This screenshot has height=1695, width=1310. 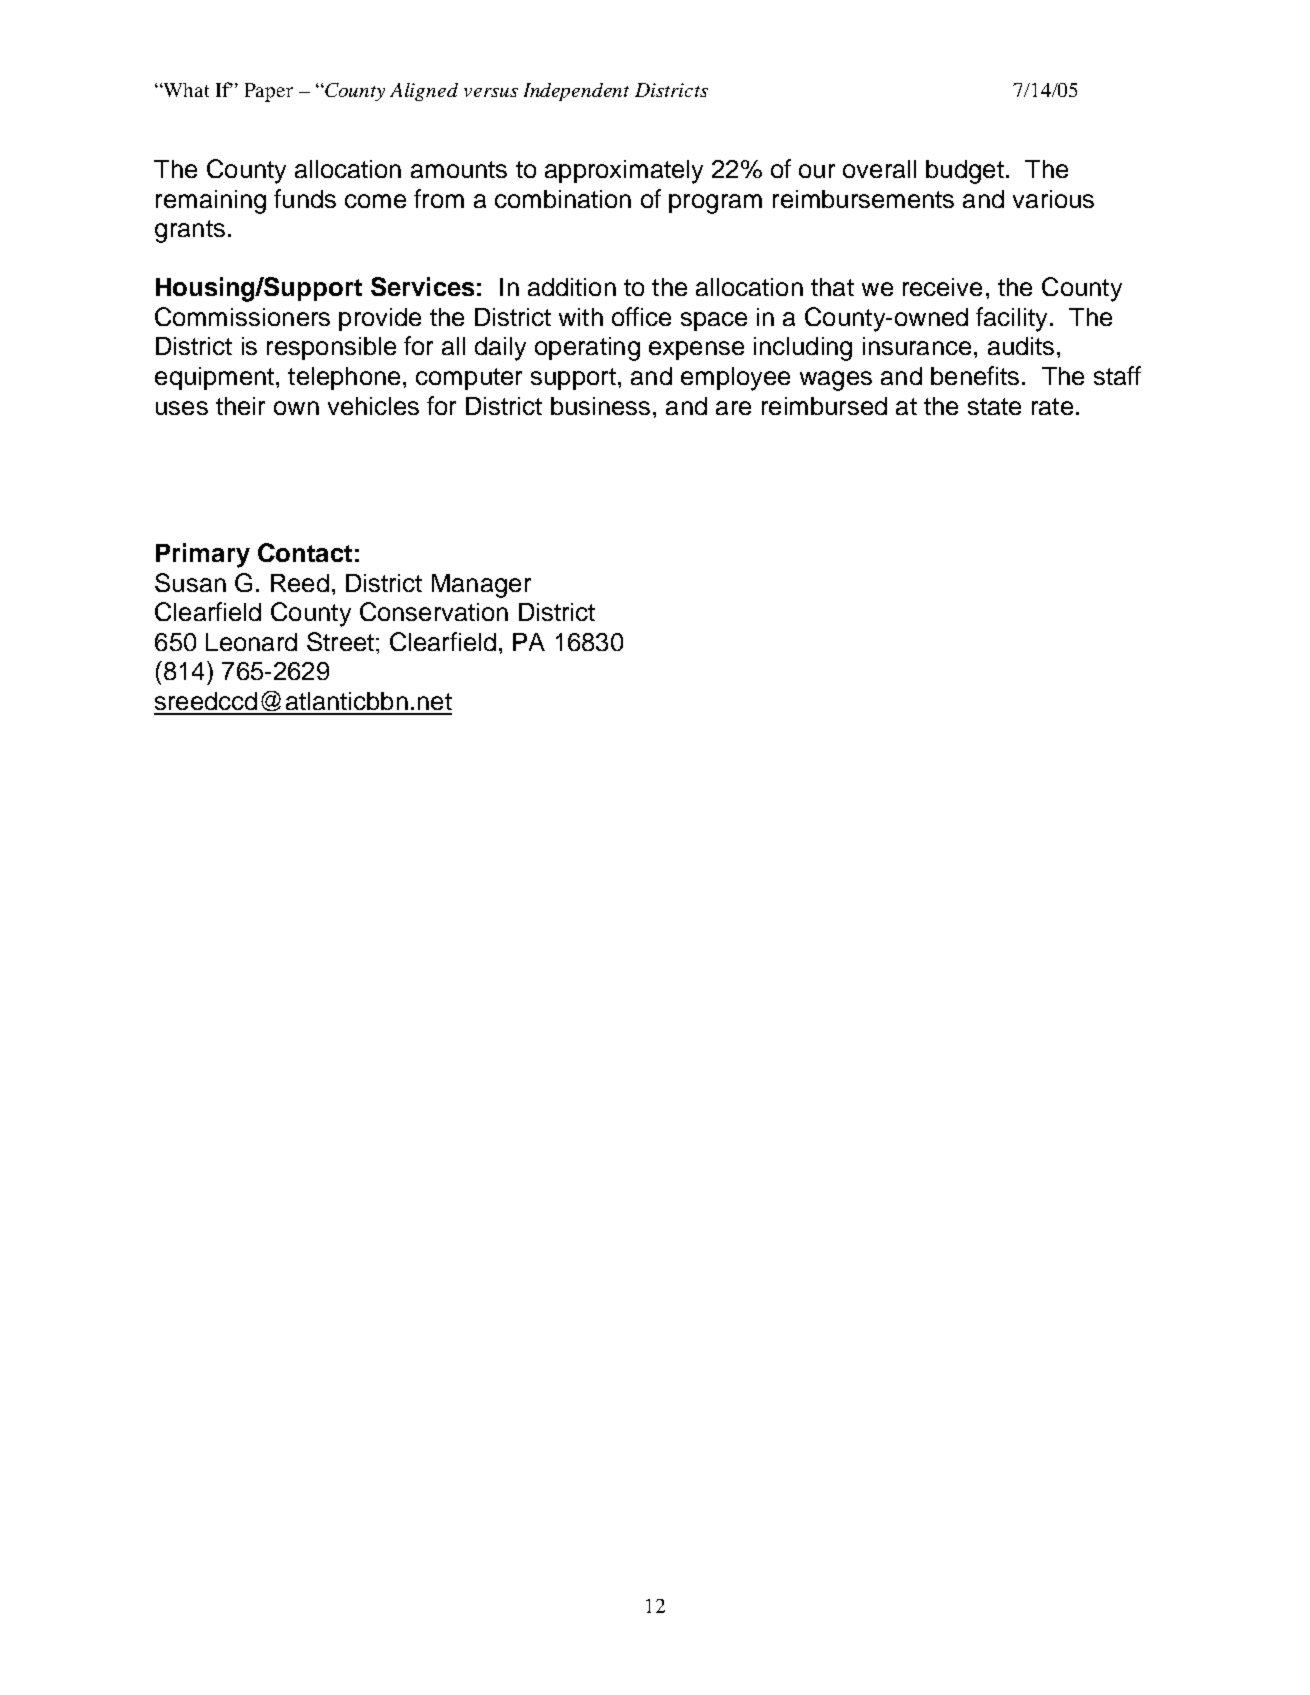 What do you see at coordinates (942, 287) in the screenshot?
I see `receive` at bounding box center [942, 287].
